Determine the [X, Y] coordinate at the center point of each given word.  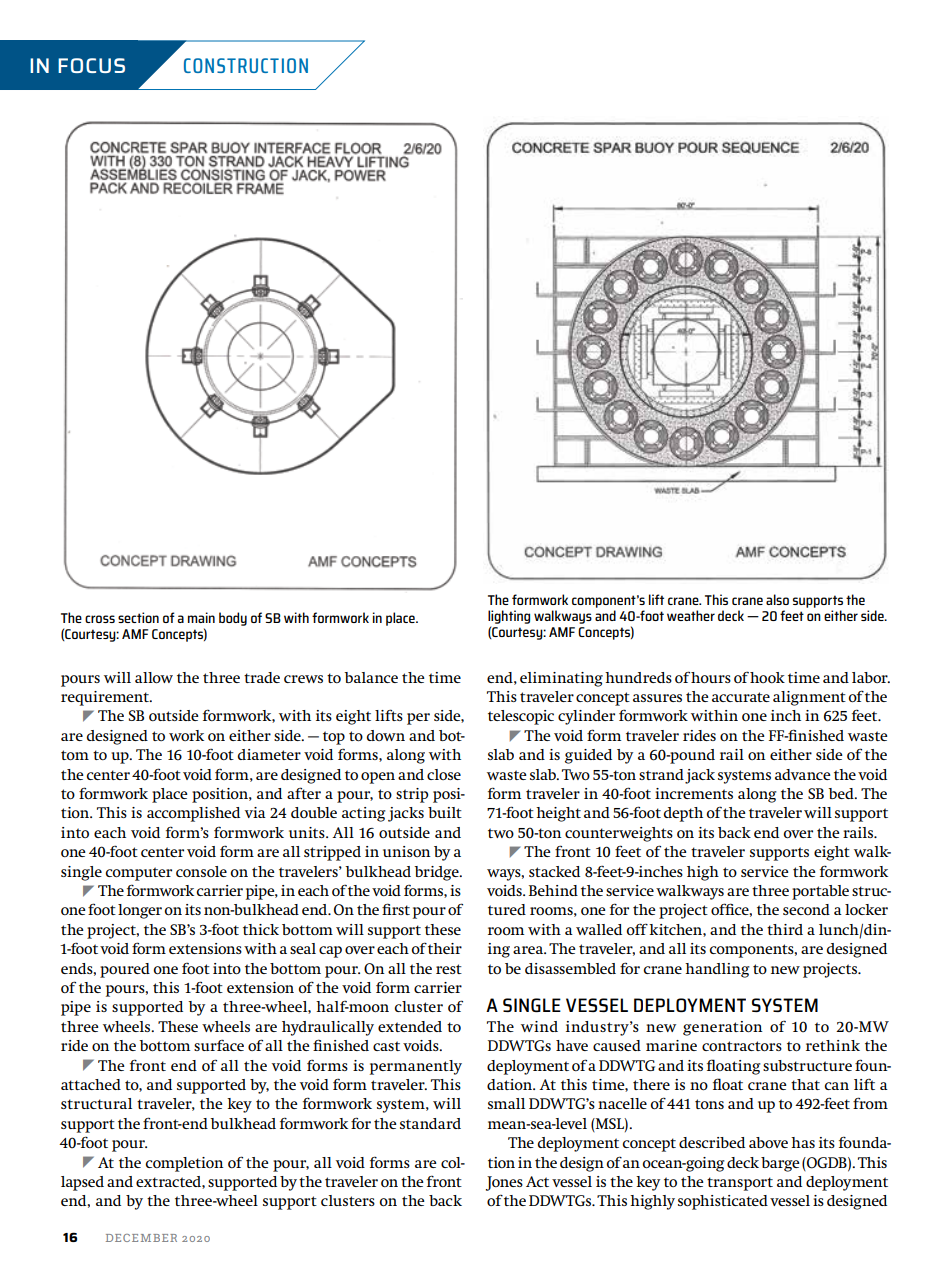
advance [803, 774]
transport [740, 1184]
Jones [504, 1183]
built [445, 812]
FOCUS [91, 65]
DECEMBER [141, 1238]
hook [767, 677]
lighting [509, 617]
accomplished [193, 814]
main [201, 617]
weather [691, 615]
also [777, 599]
